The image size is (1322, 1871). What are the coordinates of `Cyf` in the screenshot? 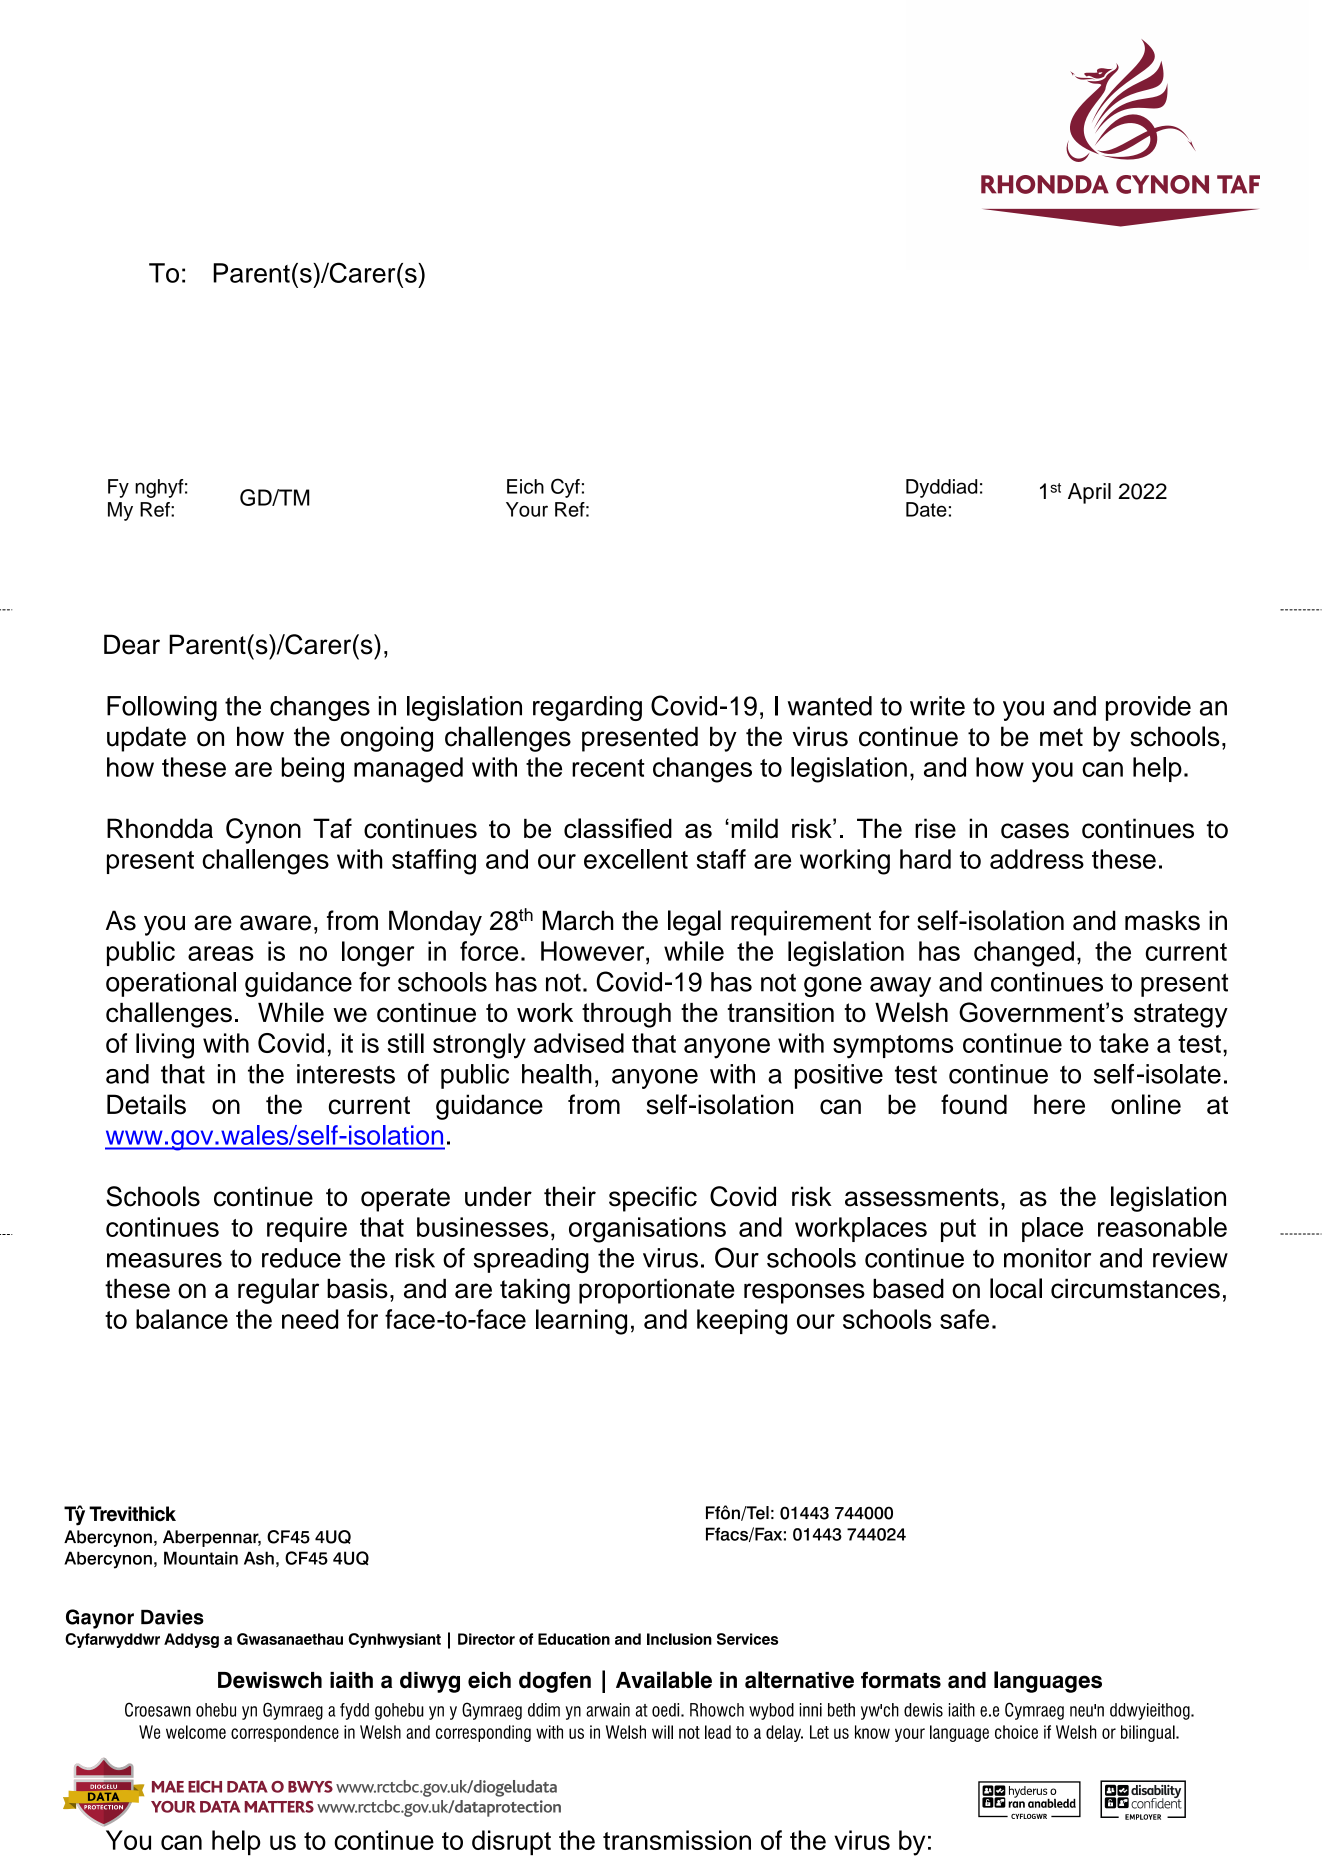 It's located at (565, 488).
